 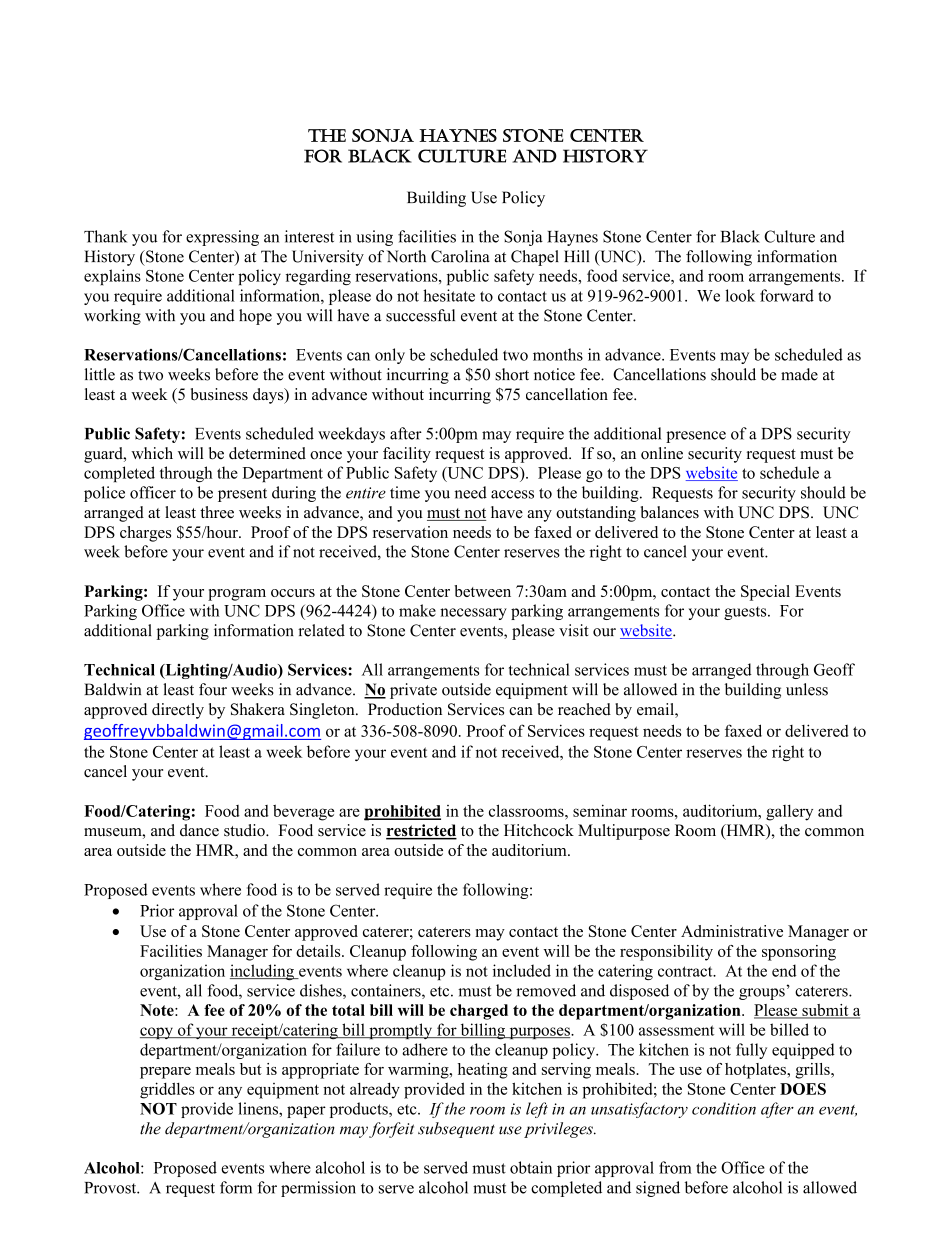 I want to click on prepare, so click(x=165, y=1073).
